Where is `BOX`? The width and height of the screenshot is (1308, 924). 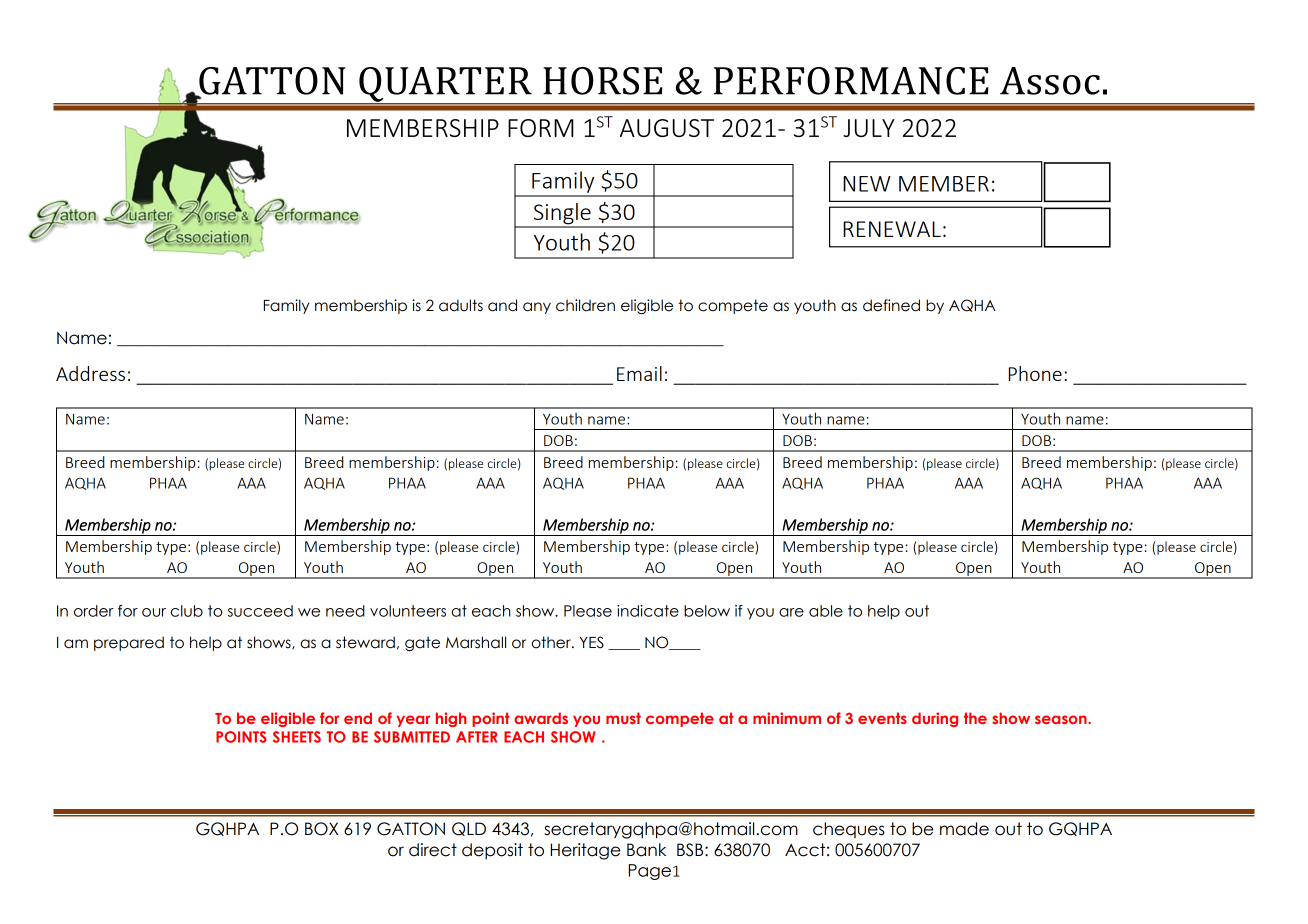 BOX is located at coordinates (321, 829).
